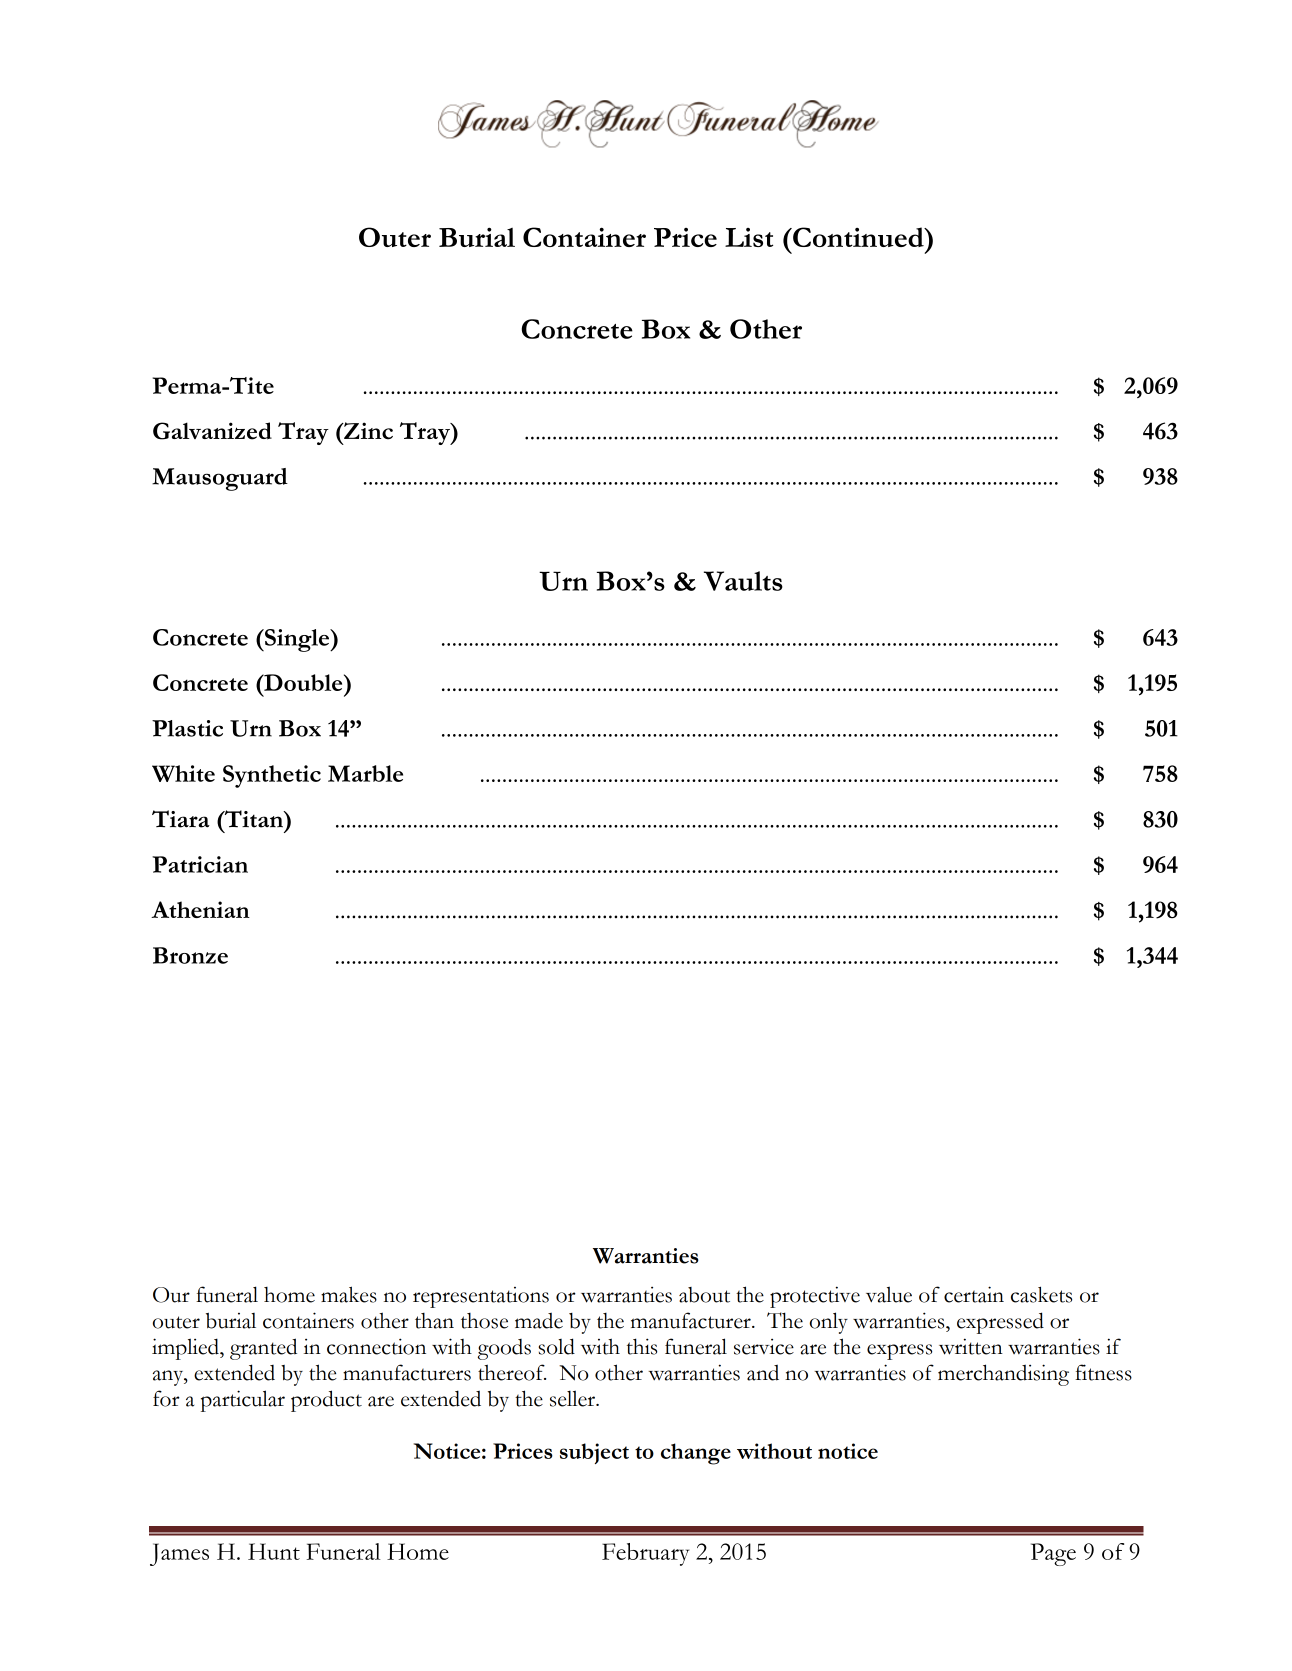 The image size is (1292, 1671). What do you see at coordinates (212, 431) in the image?
I see `Galvanized` at bounding box center [212, 431].
